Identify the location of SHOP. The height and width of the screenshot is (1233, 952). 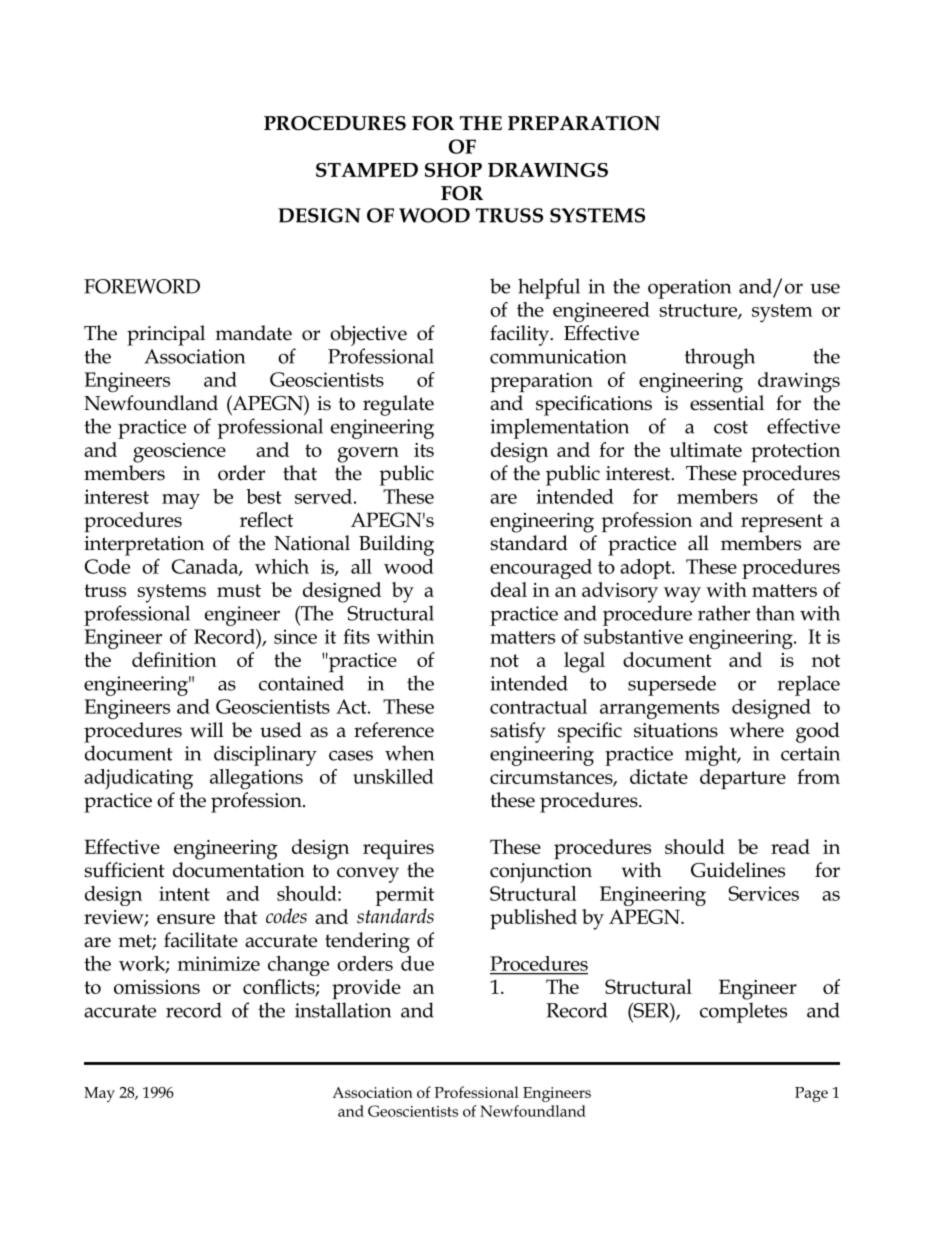
(453, 170).
